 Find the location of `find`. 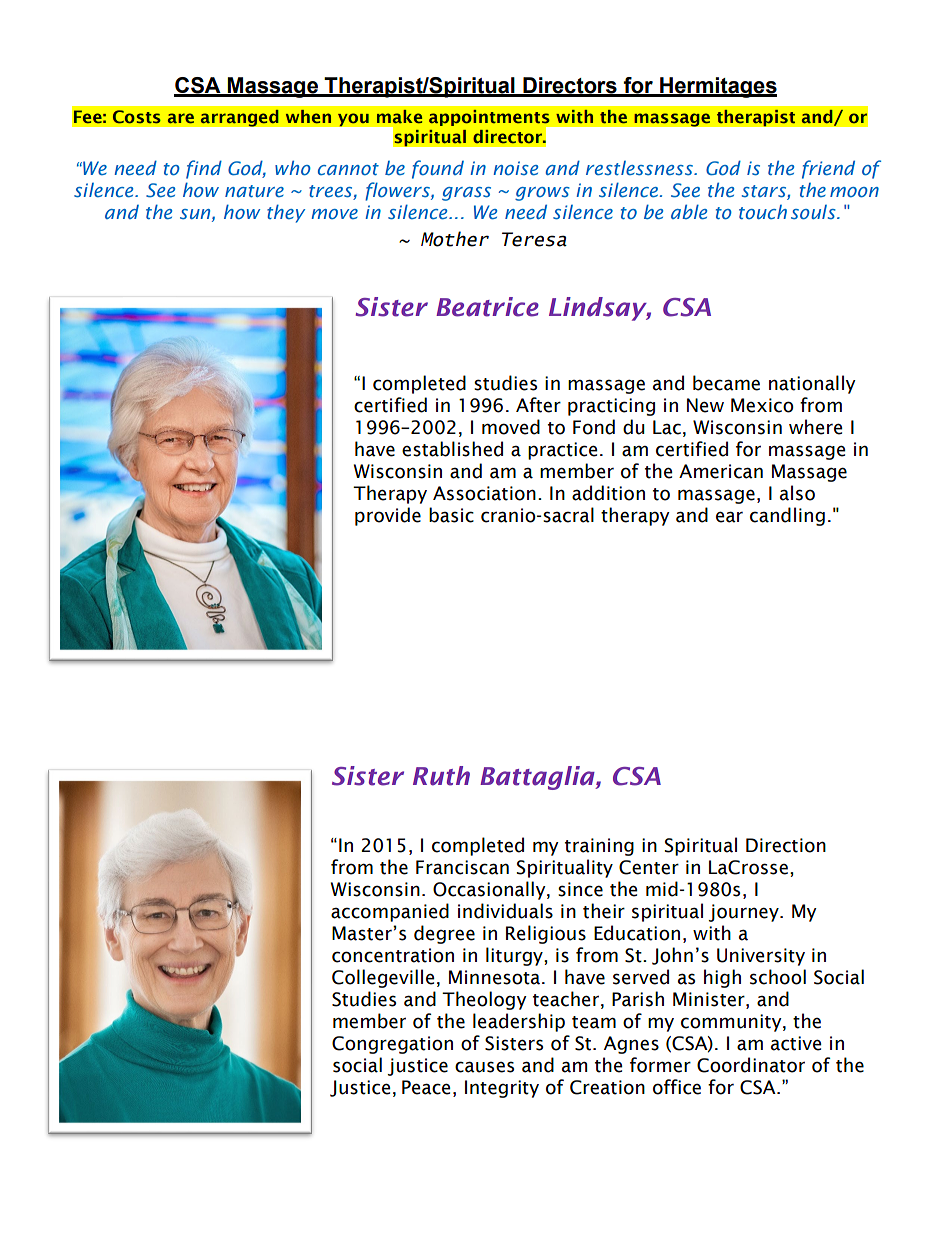

find is located at coordinates (204, 169).
